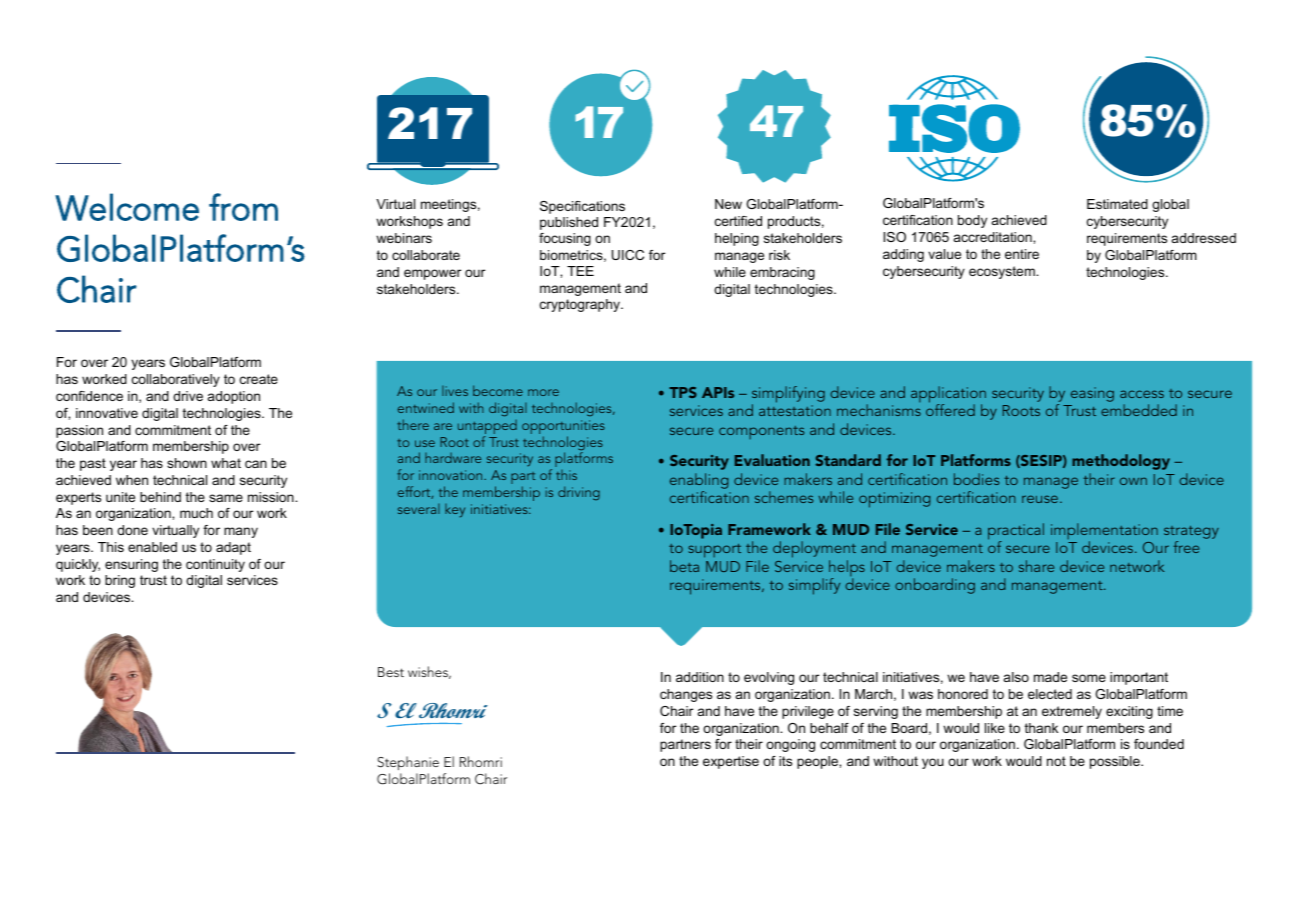  What do you see at coordinates (581, 305) in the screenshot?
I see `cryptography` at bounding box center [581, 305].
